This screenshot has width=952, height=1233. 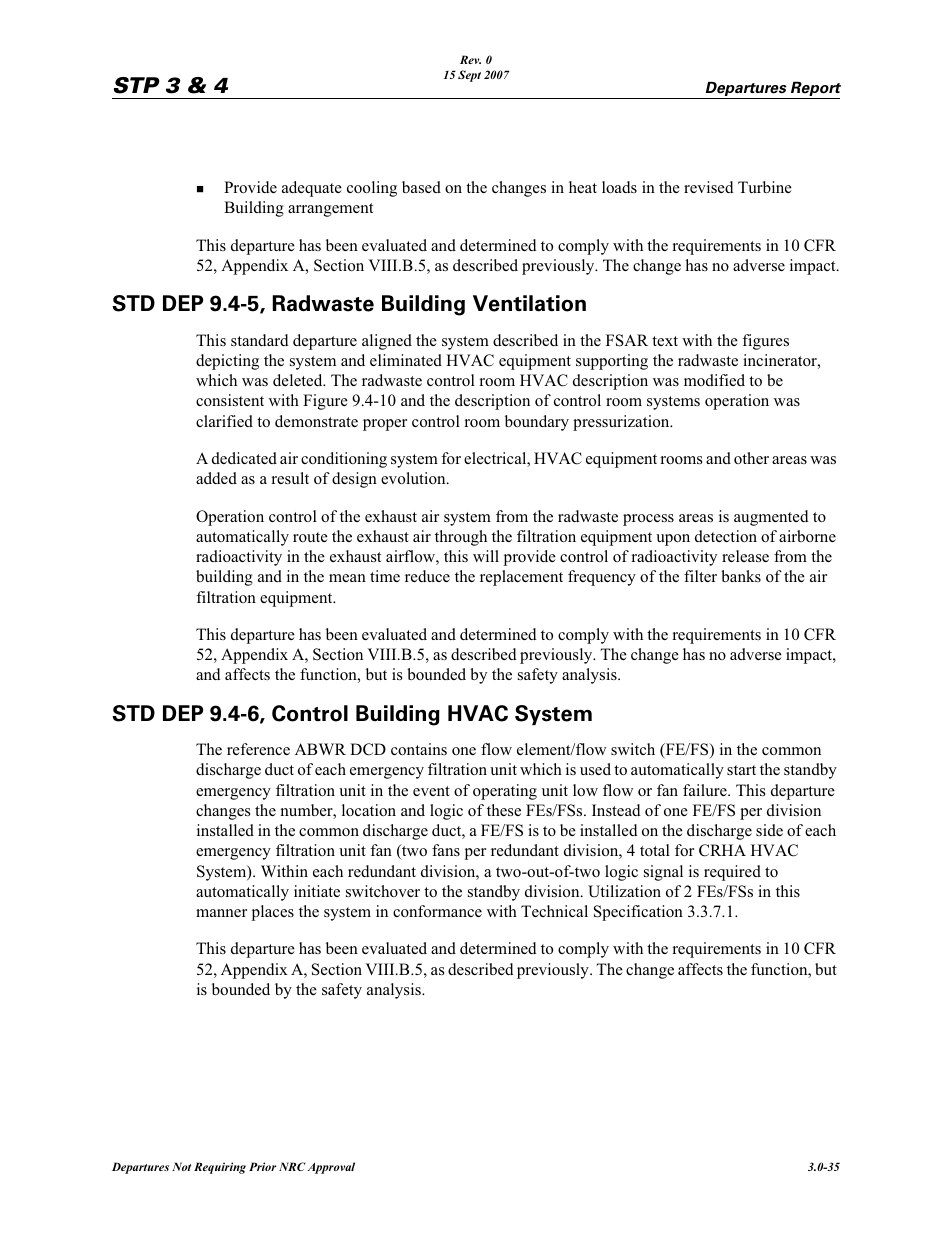 I want to click on Specification, so click(x=638, y=913).
